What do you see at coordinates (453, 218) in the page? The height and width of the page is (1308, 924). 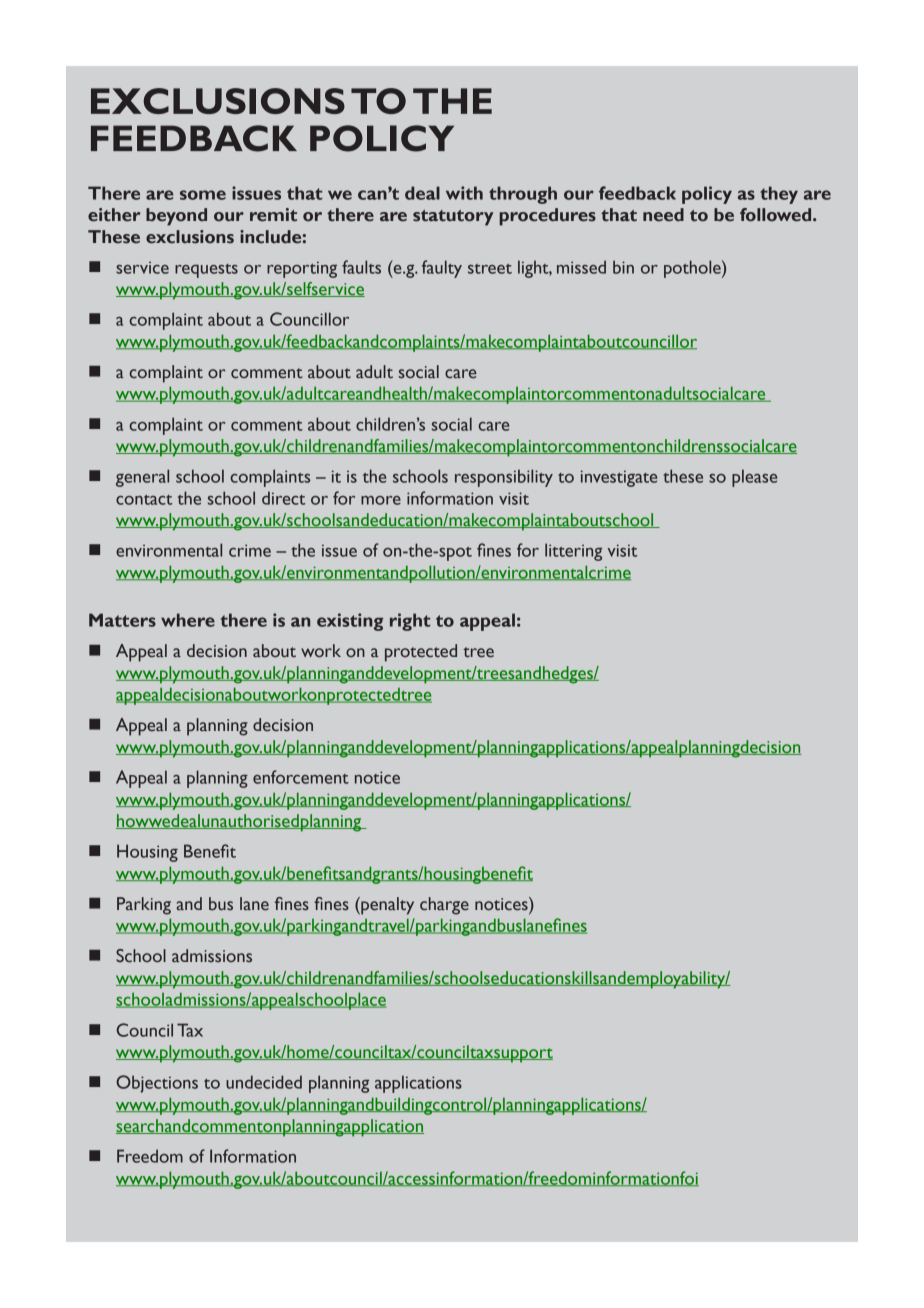 I see `statutory` at bounding box center [453, 218].
